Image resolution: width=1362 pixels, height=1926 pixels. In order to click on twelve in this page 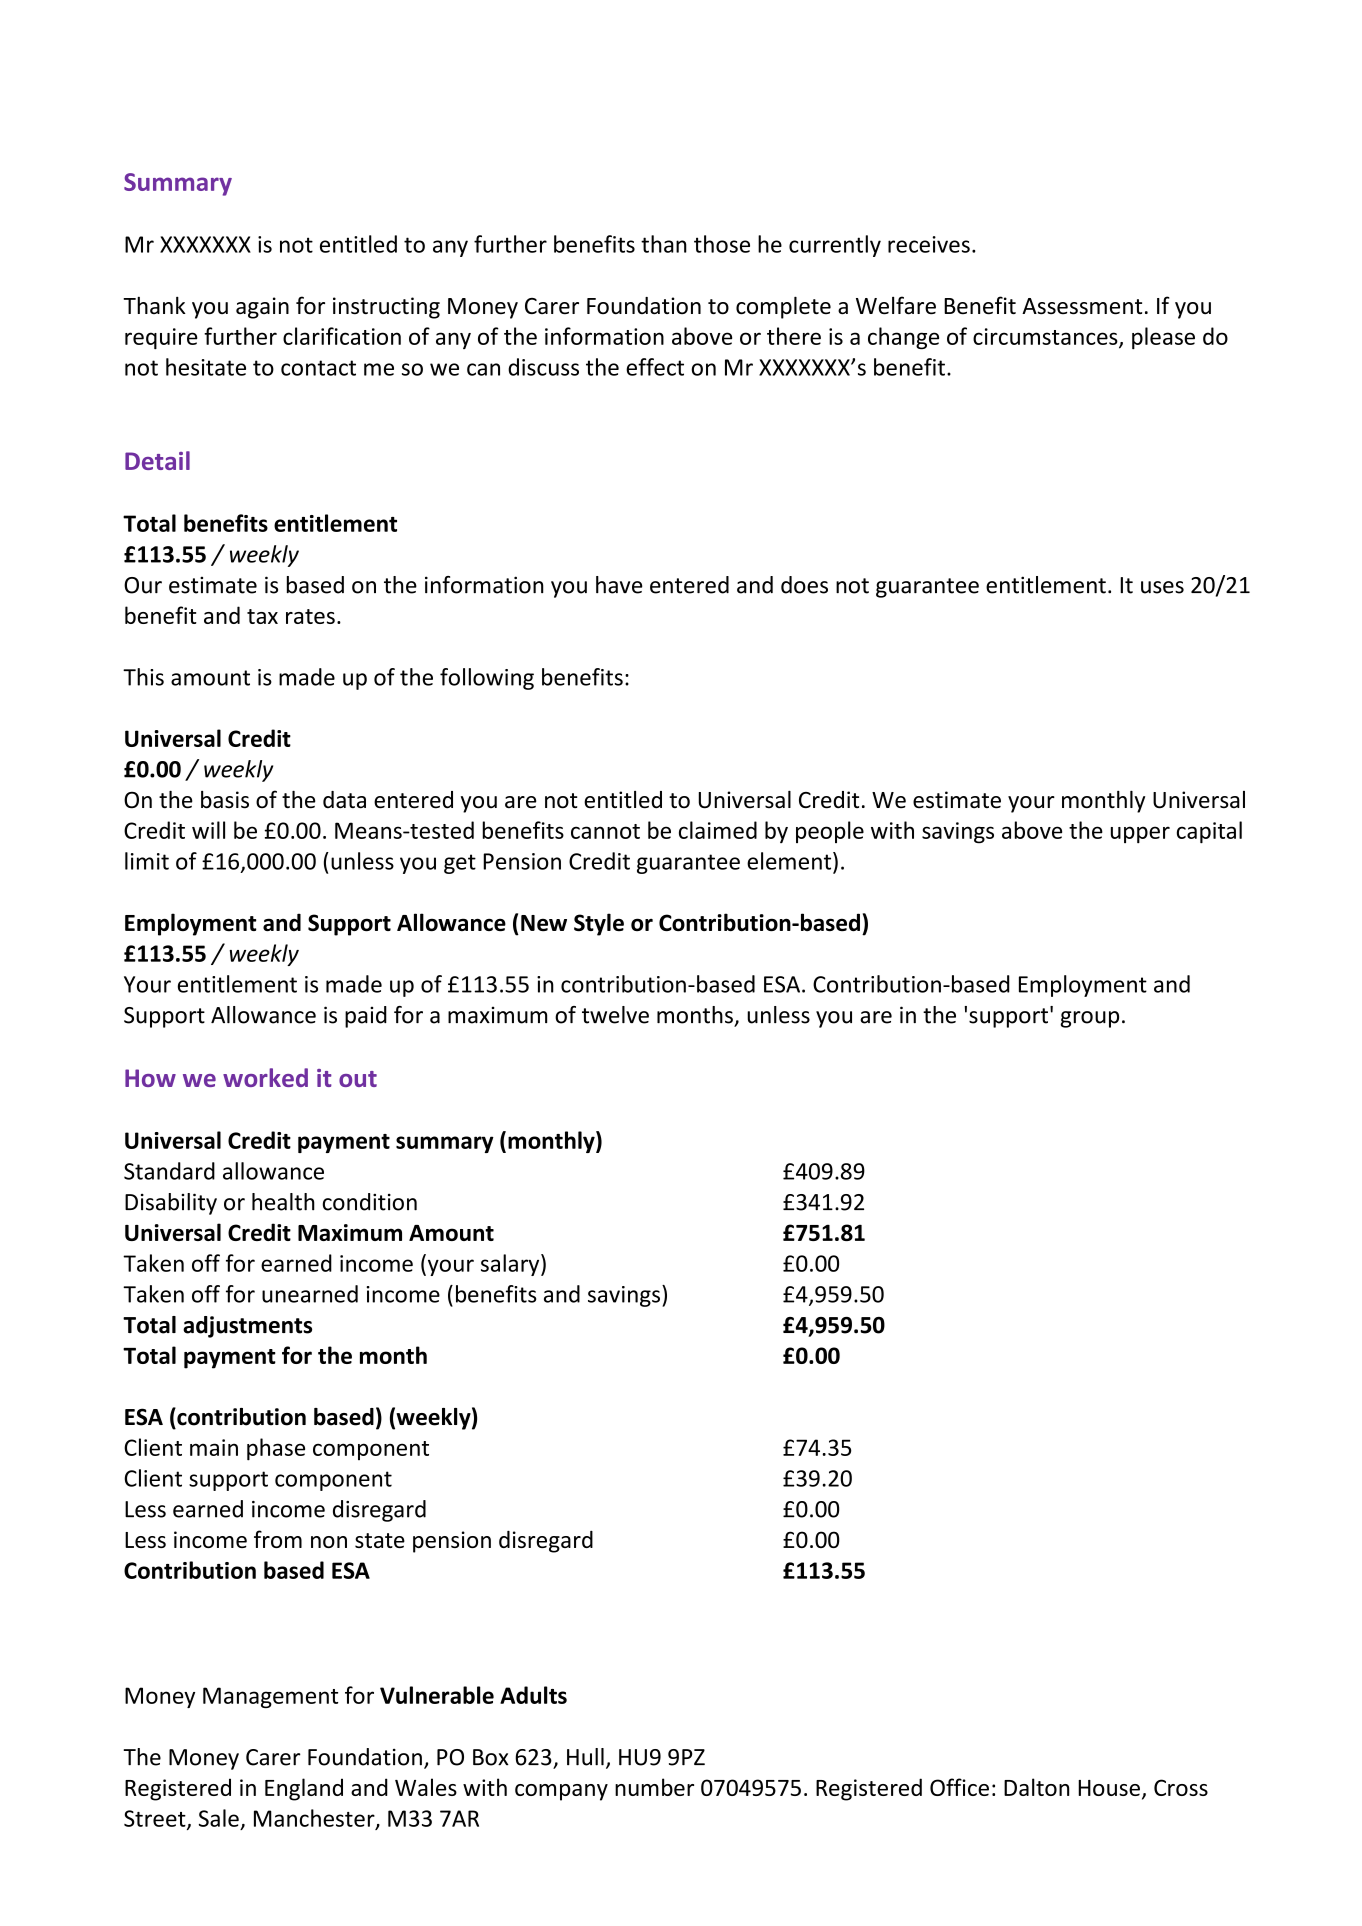, I will do `click(615, 1015)`.
